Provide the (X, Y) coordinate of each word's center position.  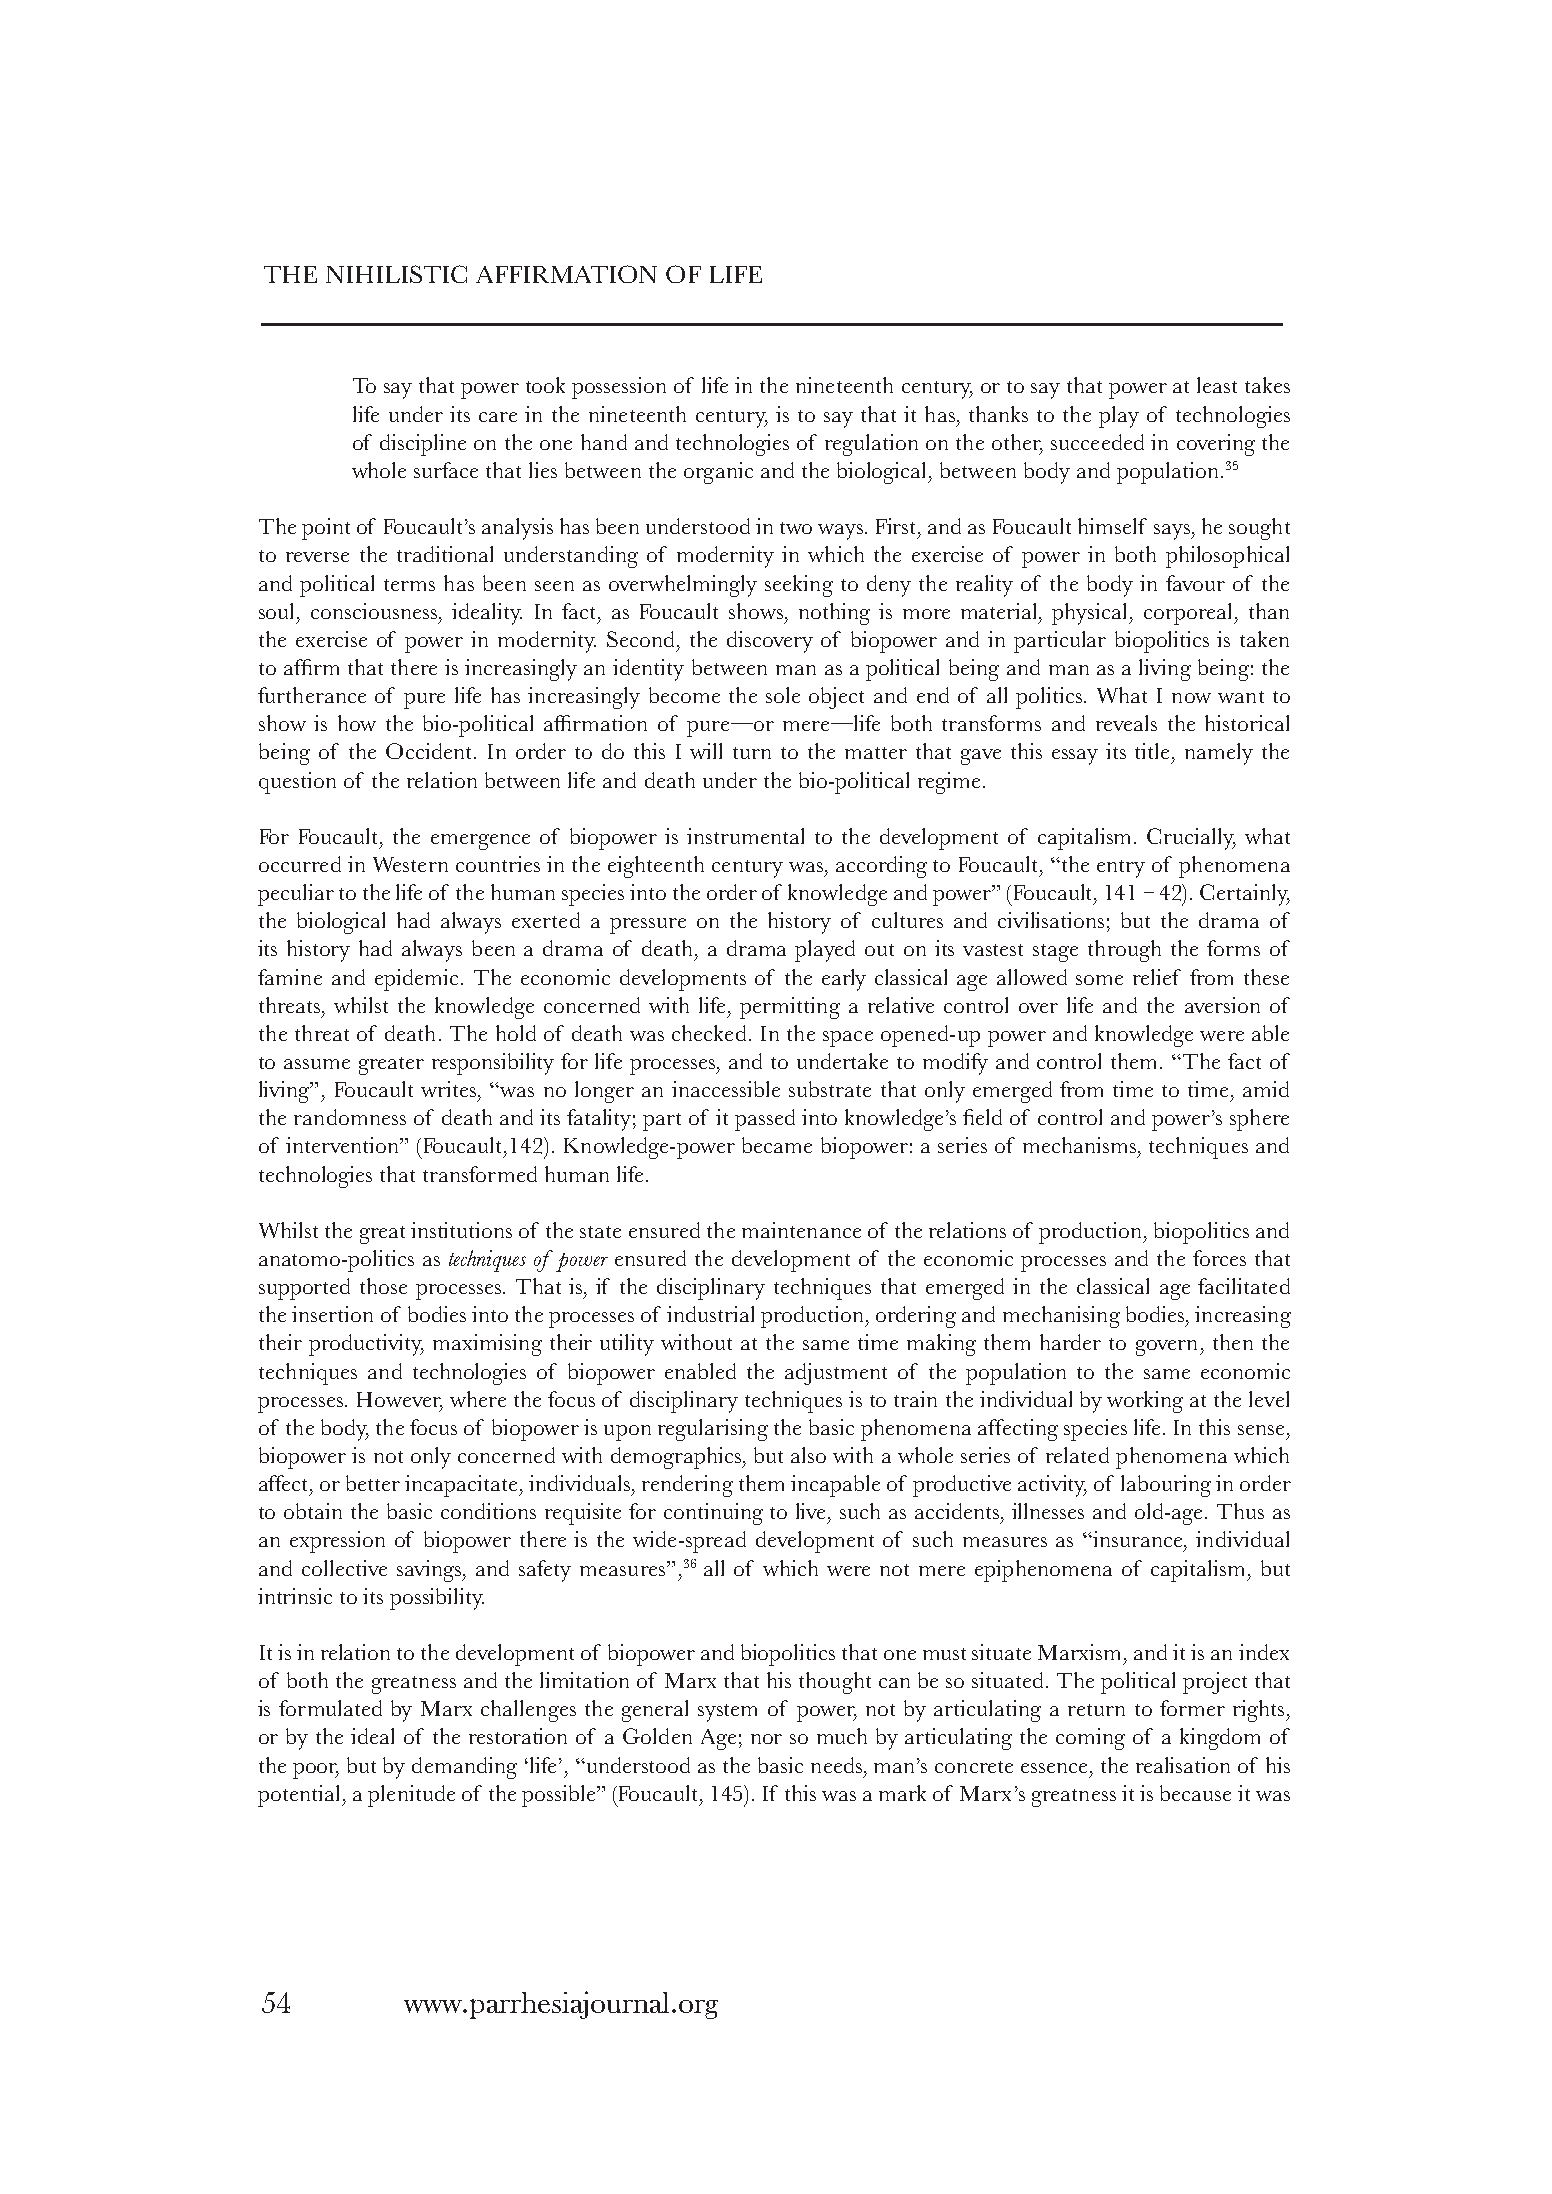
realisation (1183, 1765)
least (1217, 385)
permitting (790, 1008)
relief (1157, 977)
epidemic (418, 980)
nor (766, 1739)
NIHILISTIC (396, 274)
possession (619, 388)
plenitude (411, 1796)
